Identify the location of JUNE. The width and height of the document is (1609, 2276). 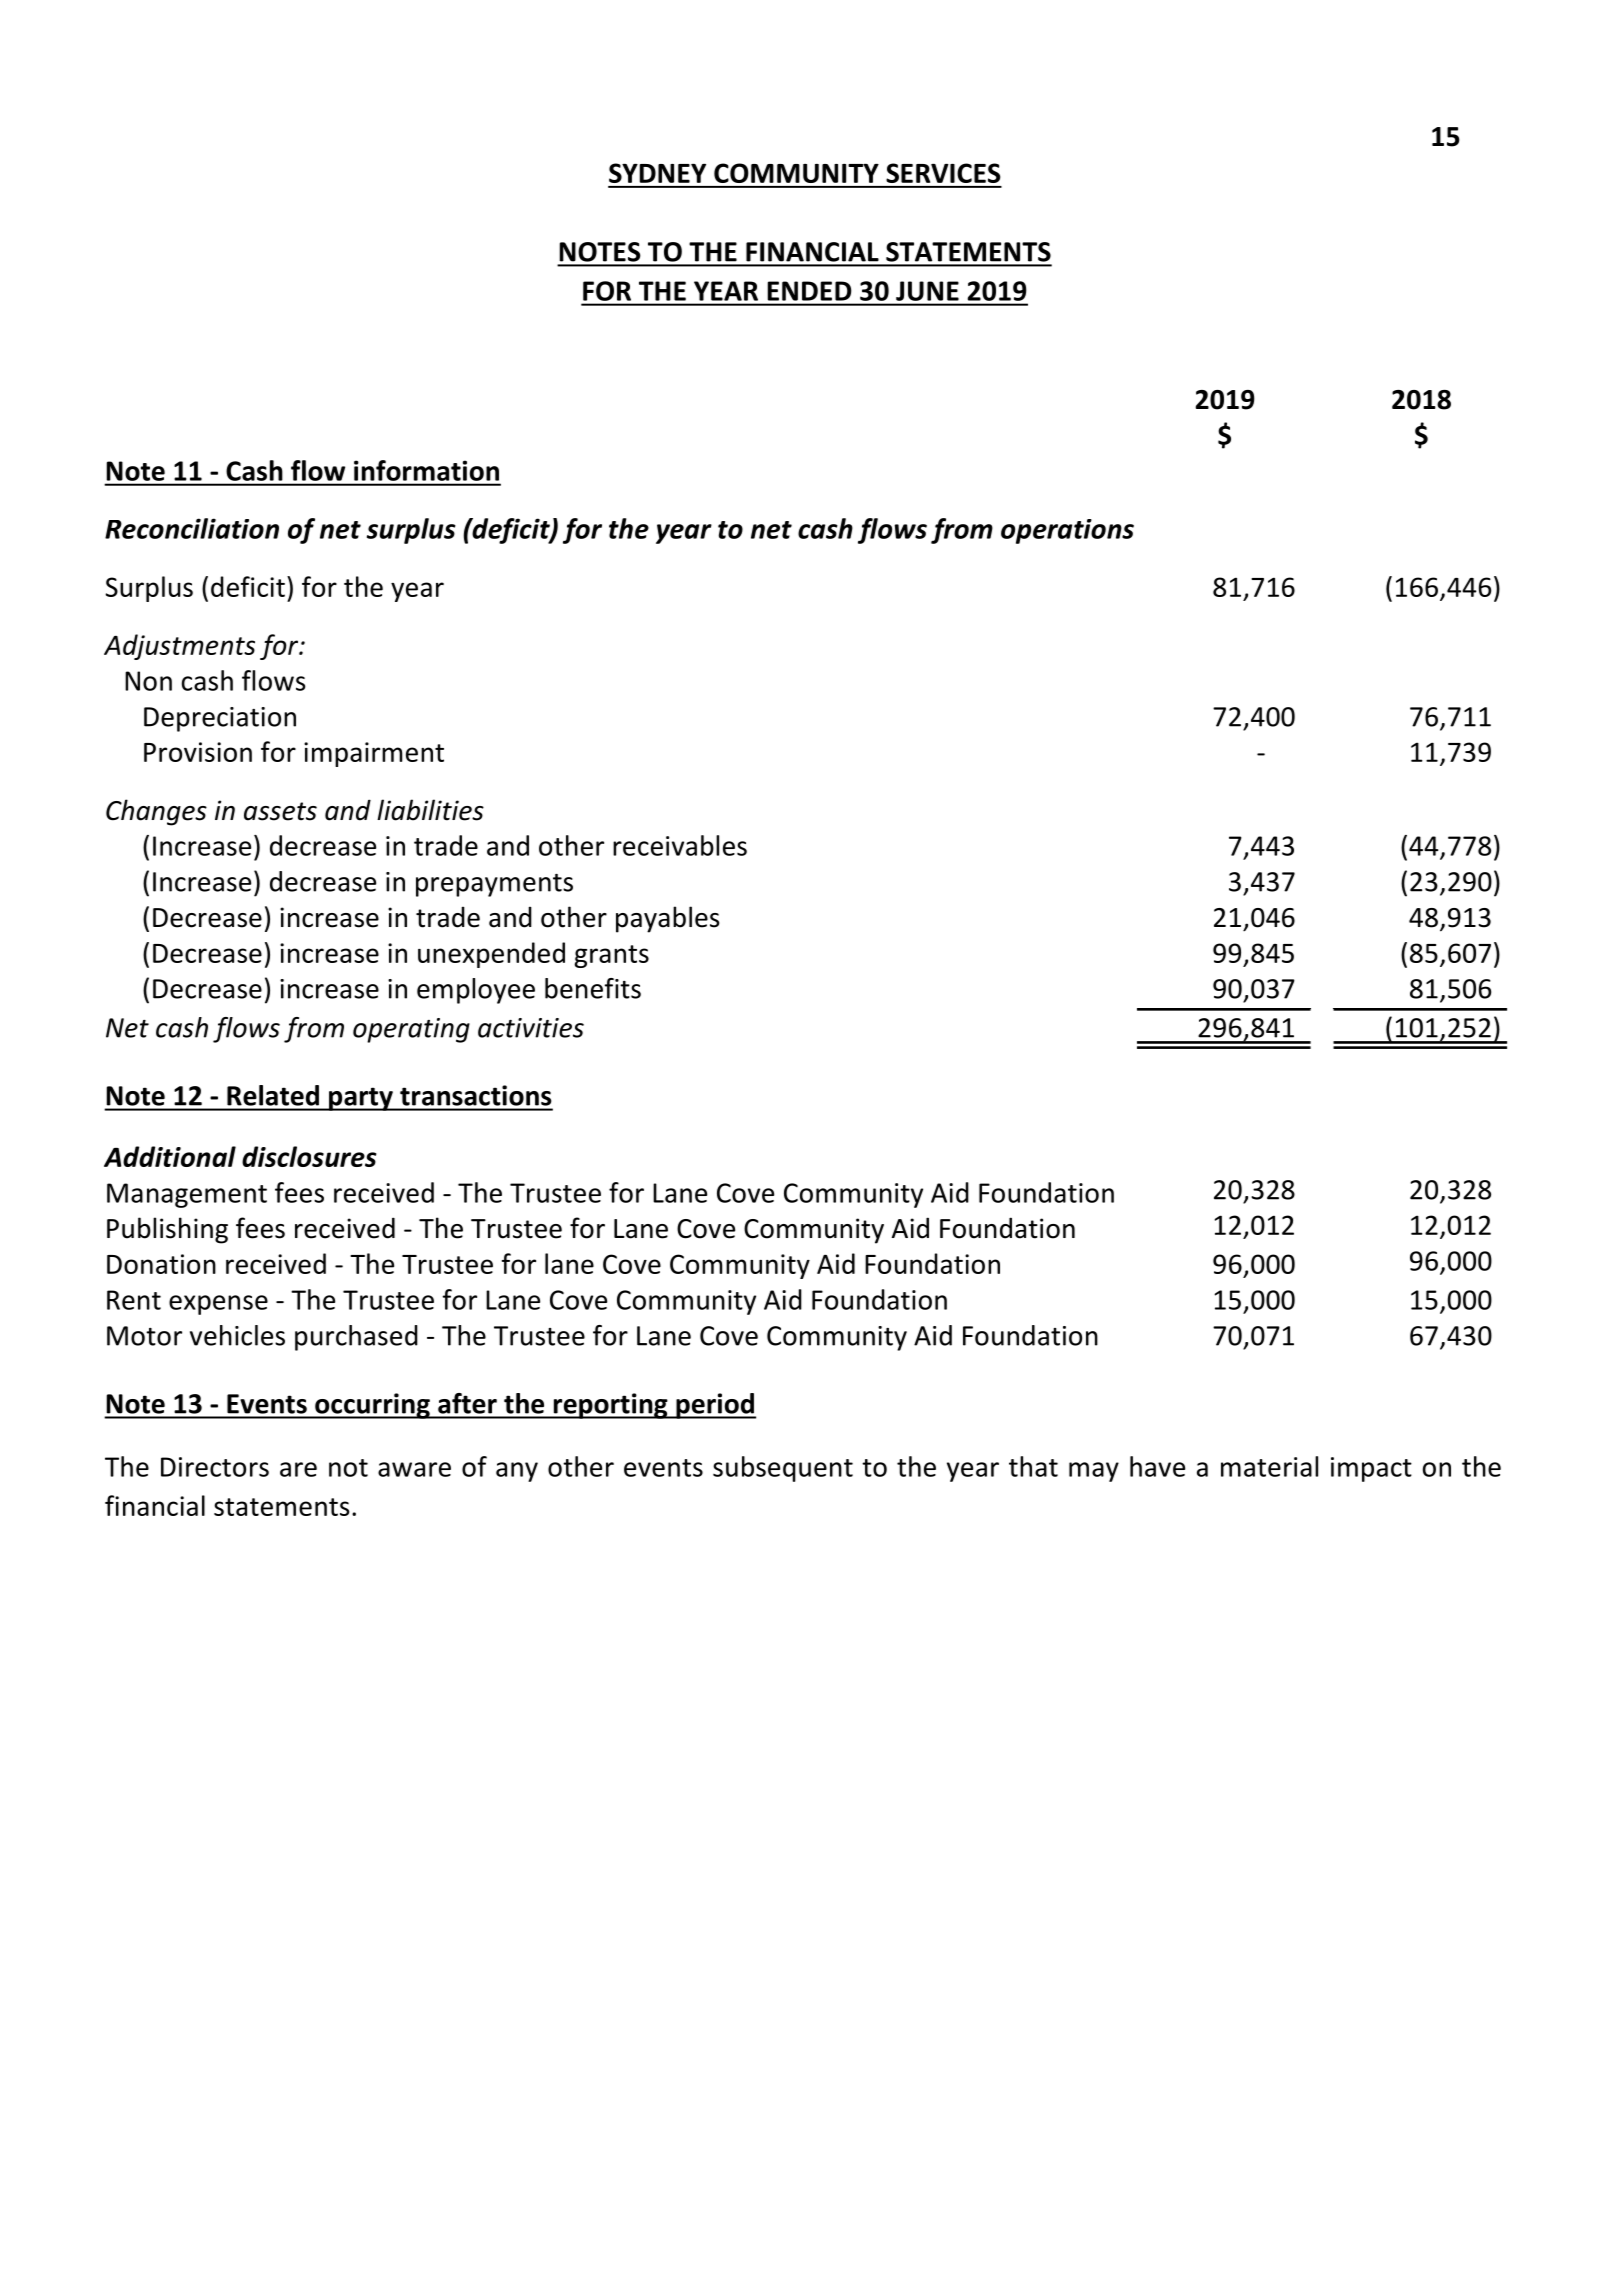
(927, 291).
